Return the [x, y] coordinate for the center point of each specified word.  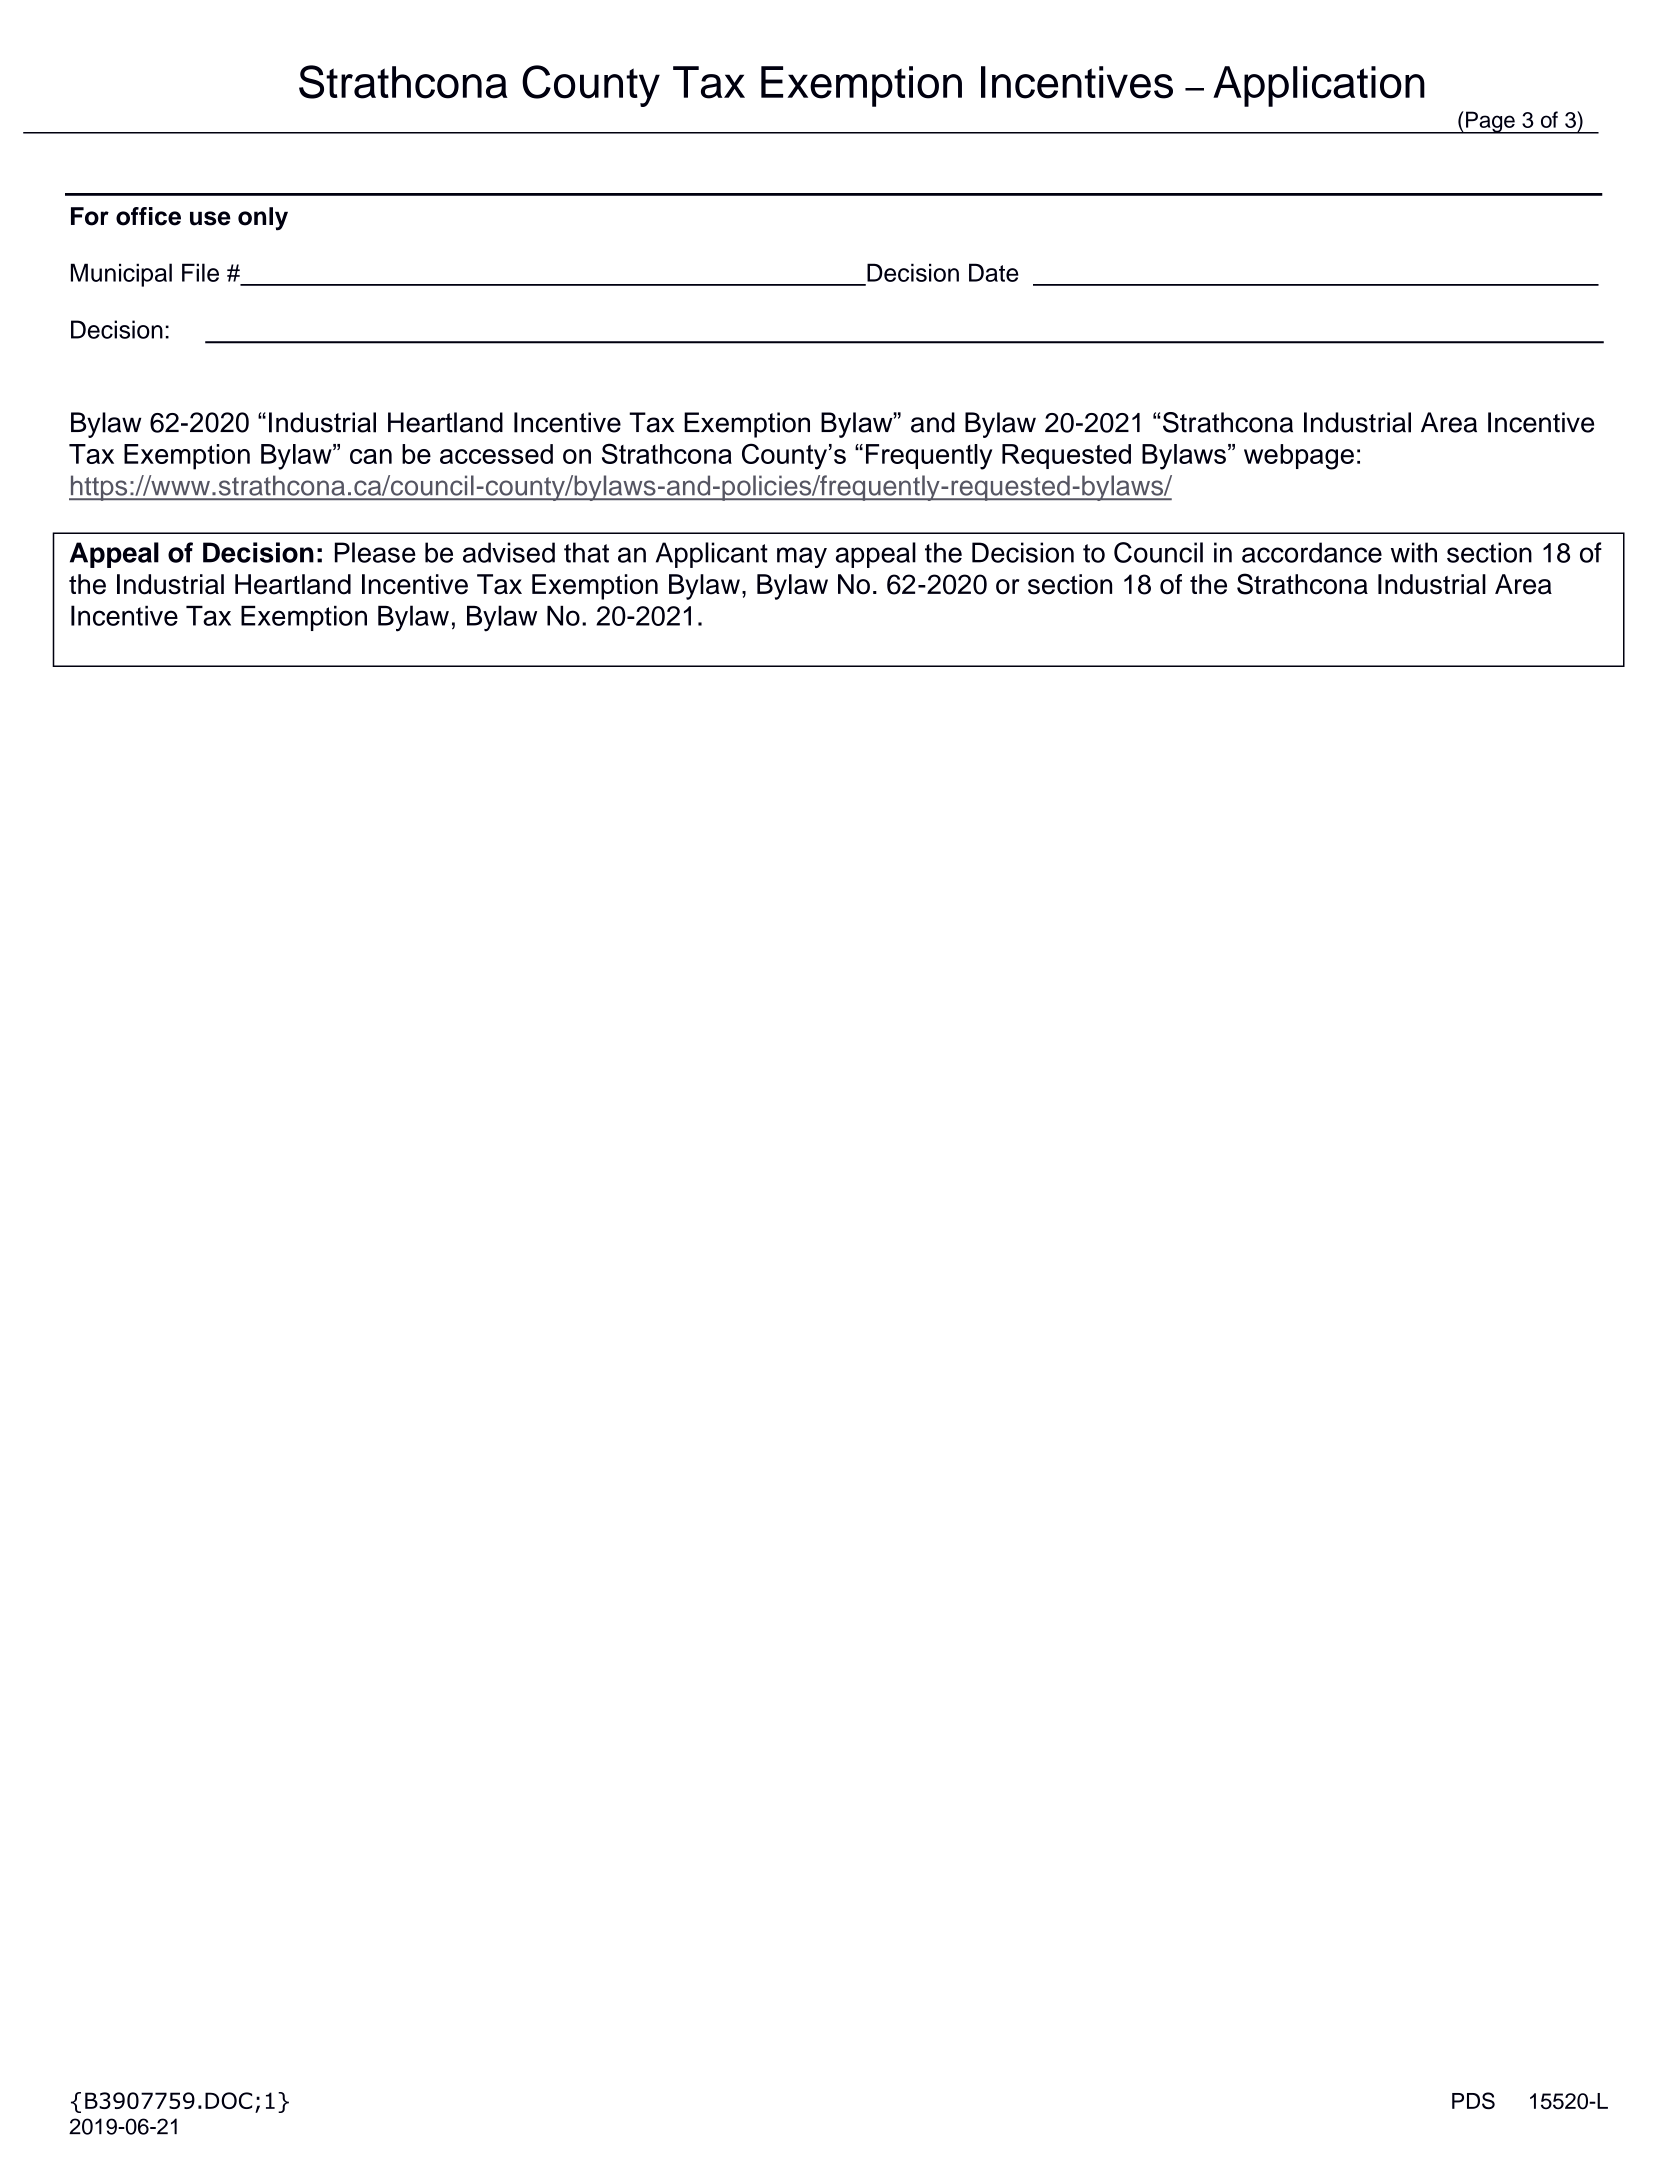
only [263, 219]
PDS [1473, 2101]
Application [1319, 86]
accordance [1312, 552]
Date [994, 272]
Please [375, 552]
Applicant [712, 555]
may [802, 557]
